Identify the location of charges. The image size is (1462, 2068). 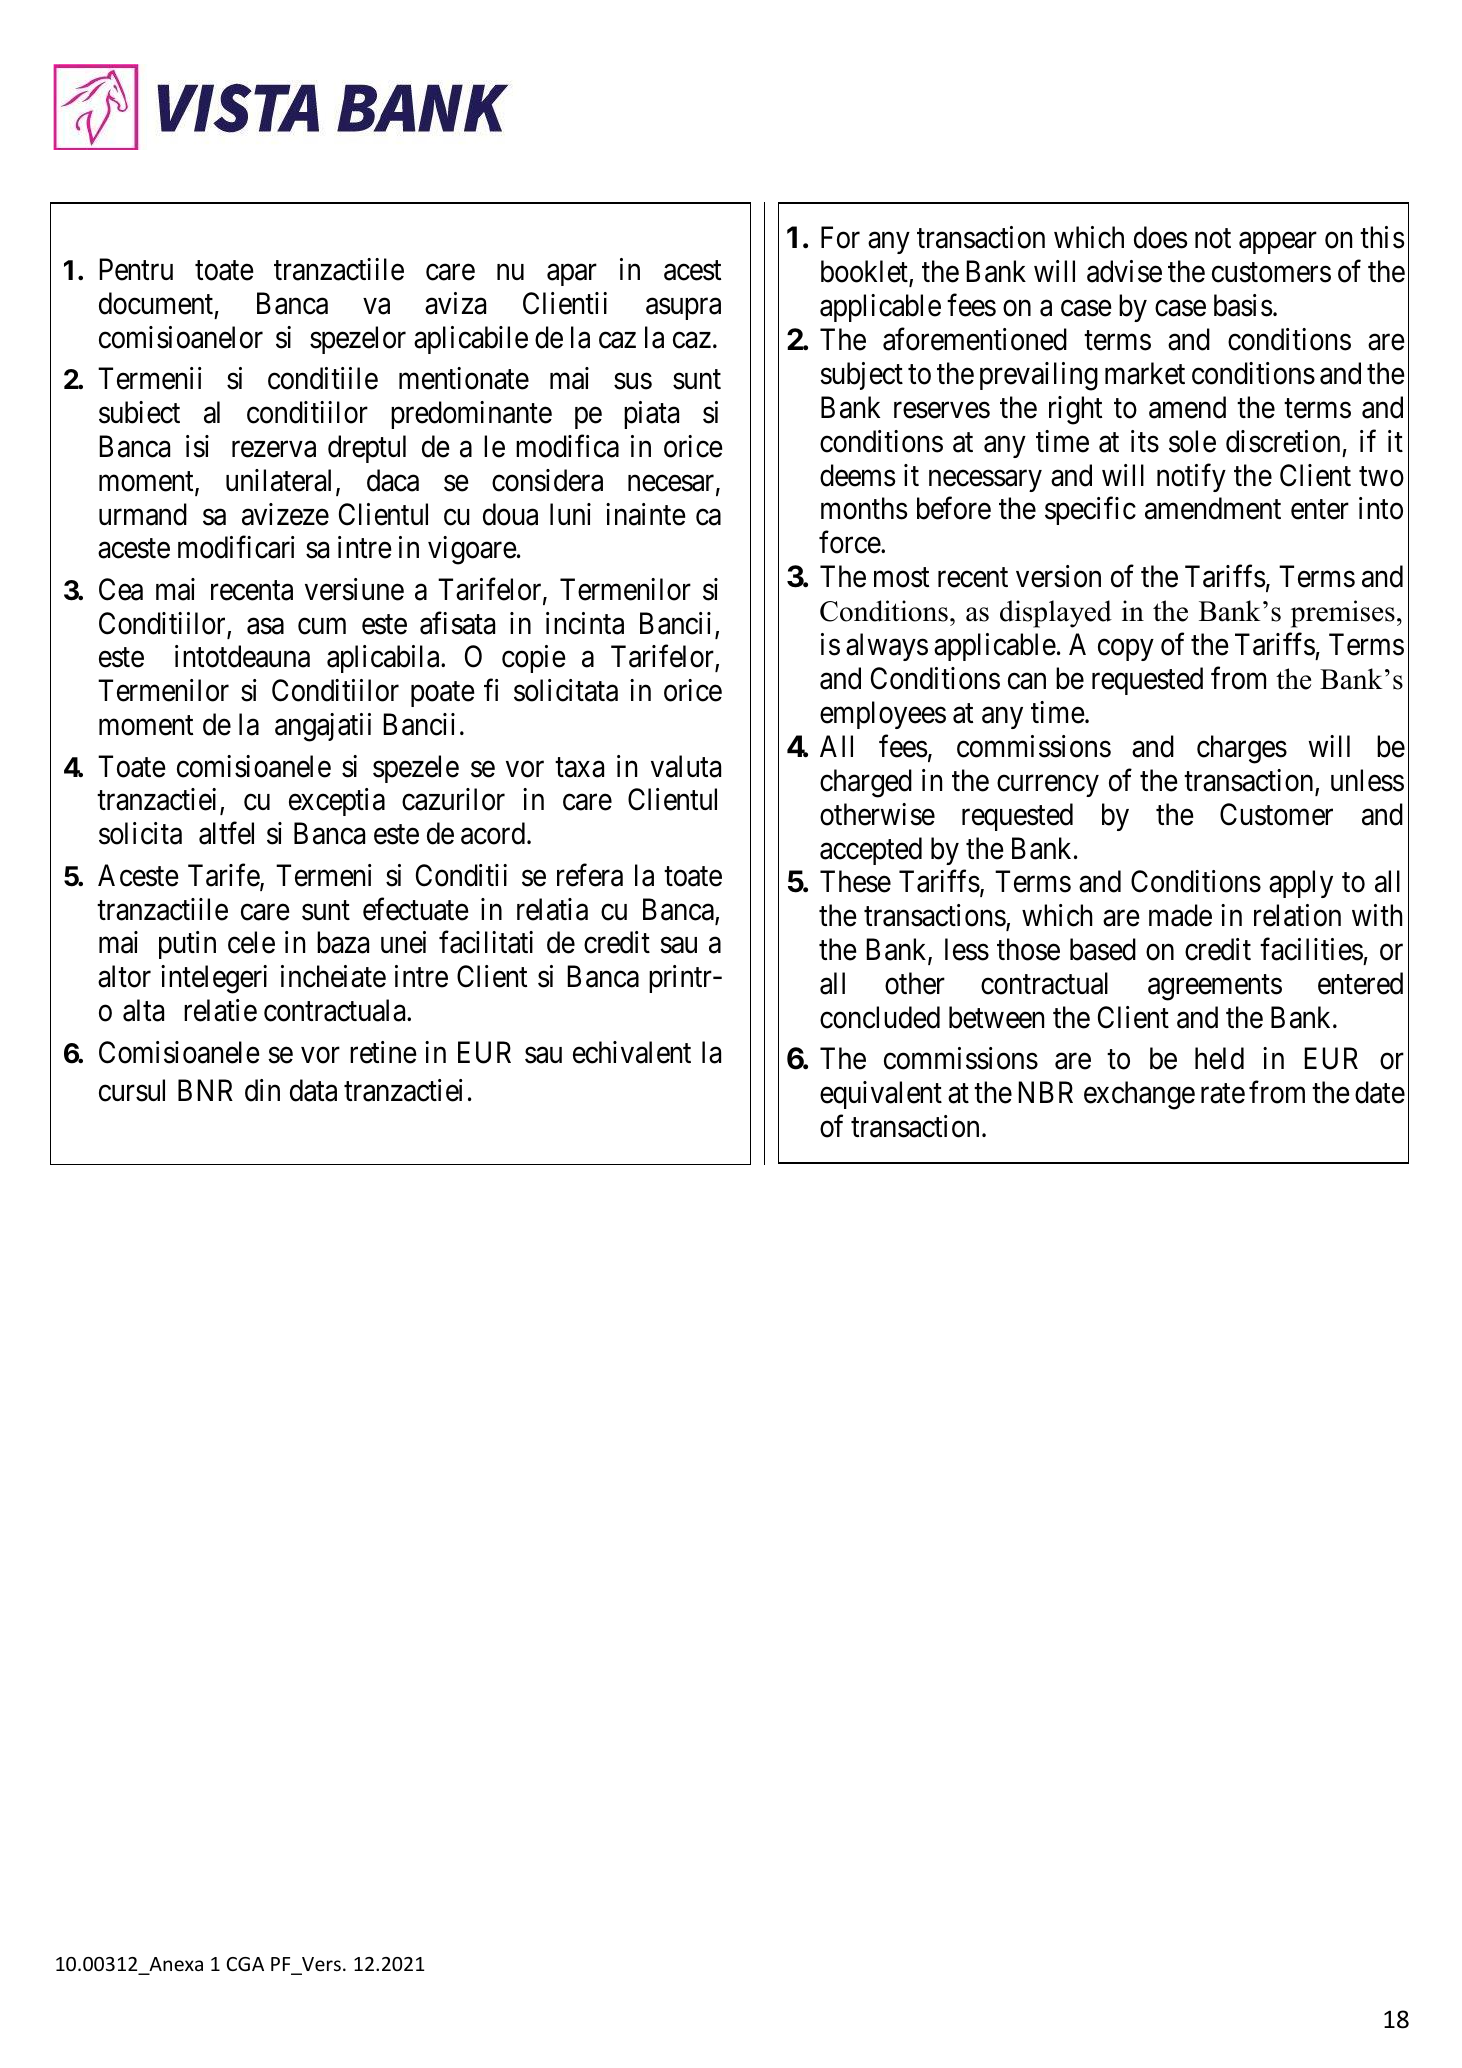
(1242, 749).
